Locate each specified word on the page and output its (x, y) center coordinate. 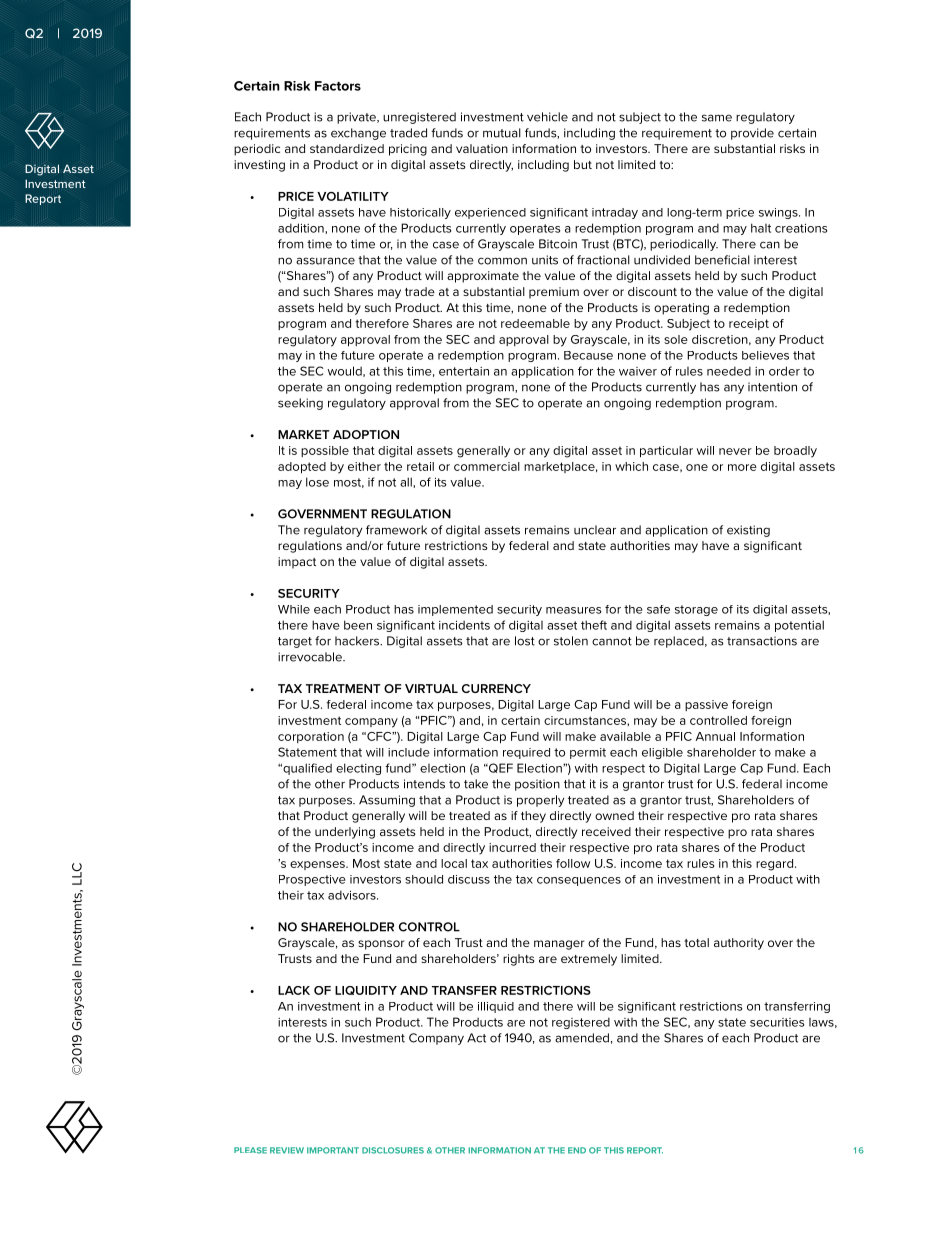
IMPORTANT (333, 1150)
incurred (512, 847)
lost (525, 641)
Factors (338, 86)
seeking (300, 404)
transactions (762, 641)
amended (582, 1038)
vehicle (547, 117)
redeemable (535, 323)
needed (729, 371)
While (294, 609)
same (717, 118)
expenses (318, 865)
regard (774, 865)
